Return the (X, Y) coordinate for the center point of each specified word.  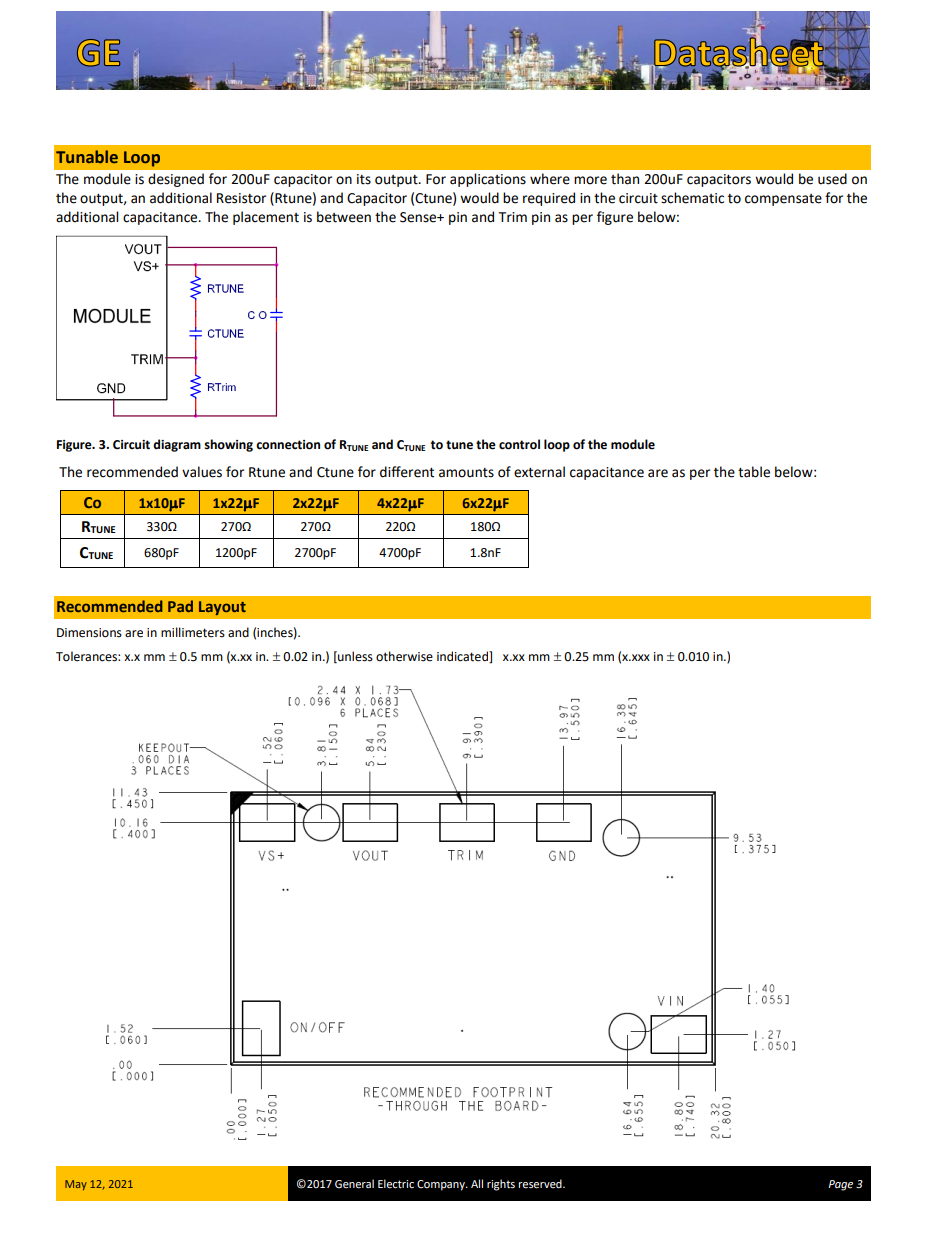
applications (488, 180)
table (754, 472)
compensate (783, 200)
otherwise (404, 656)
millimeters (193, 632)
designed (176, 180)
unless (354, 657)
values (202, 472)
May (76, 1185)
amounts (466, 473)
